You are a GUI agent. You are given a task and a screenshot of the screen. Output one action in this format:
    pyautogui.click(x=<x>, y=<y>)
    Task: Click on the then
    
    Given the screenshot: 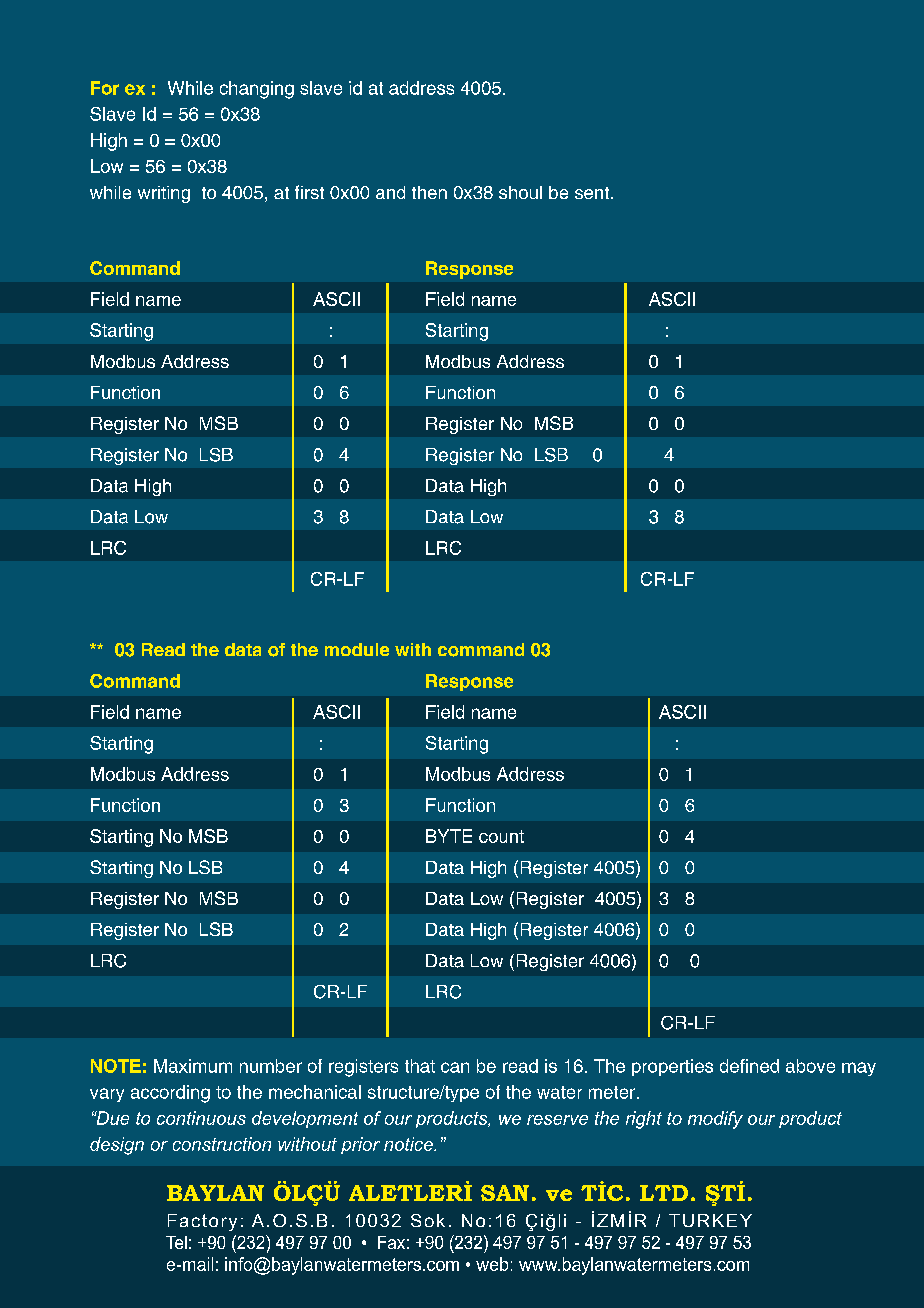 What is the action you would take?
    pyautogui.click(x=429, y=192)
